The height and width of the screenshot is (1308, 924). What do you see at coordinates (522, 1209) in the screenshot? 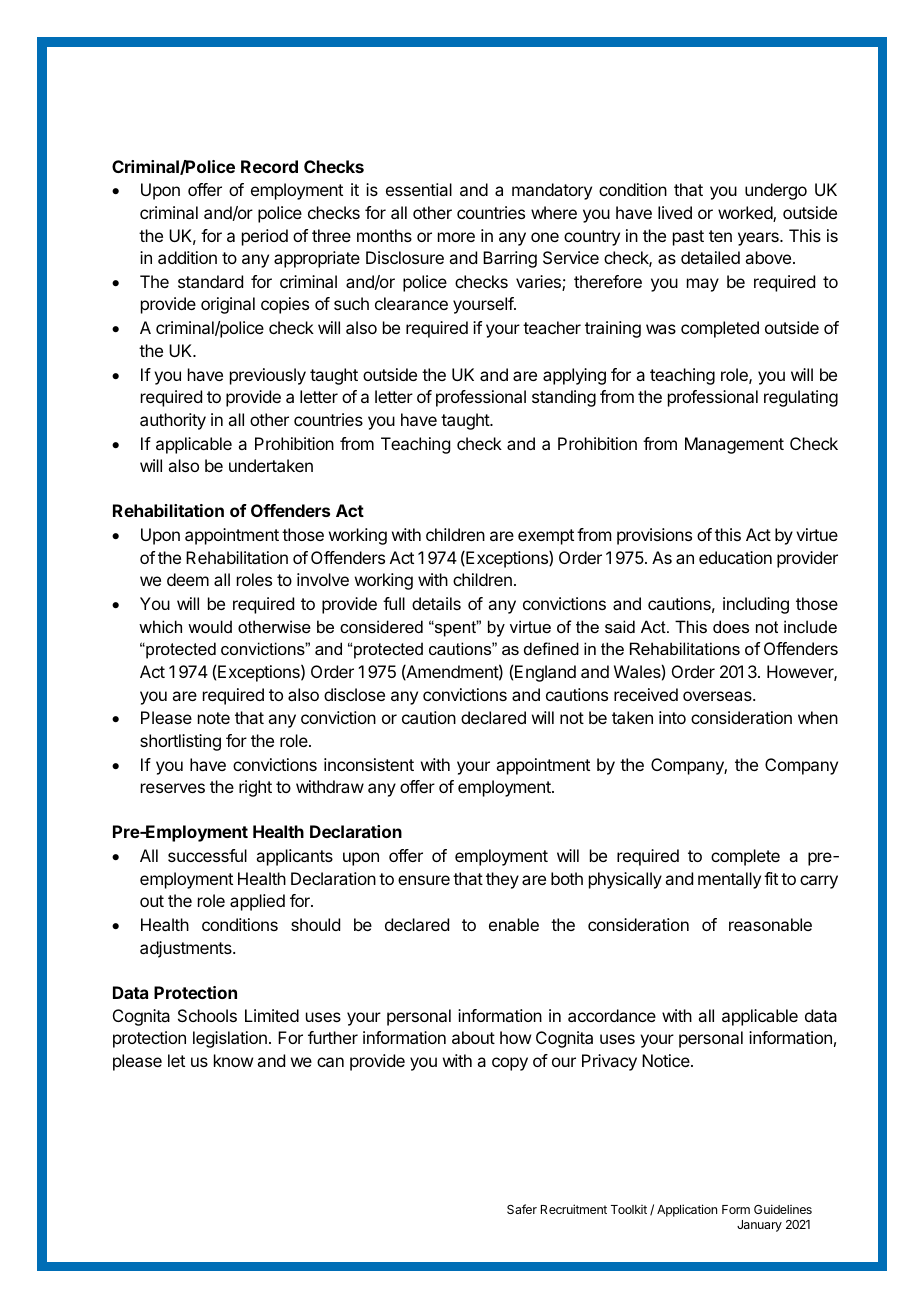
I see `Safer` at bounding box center [522, 1209].
